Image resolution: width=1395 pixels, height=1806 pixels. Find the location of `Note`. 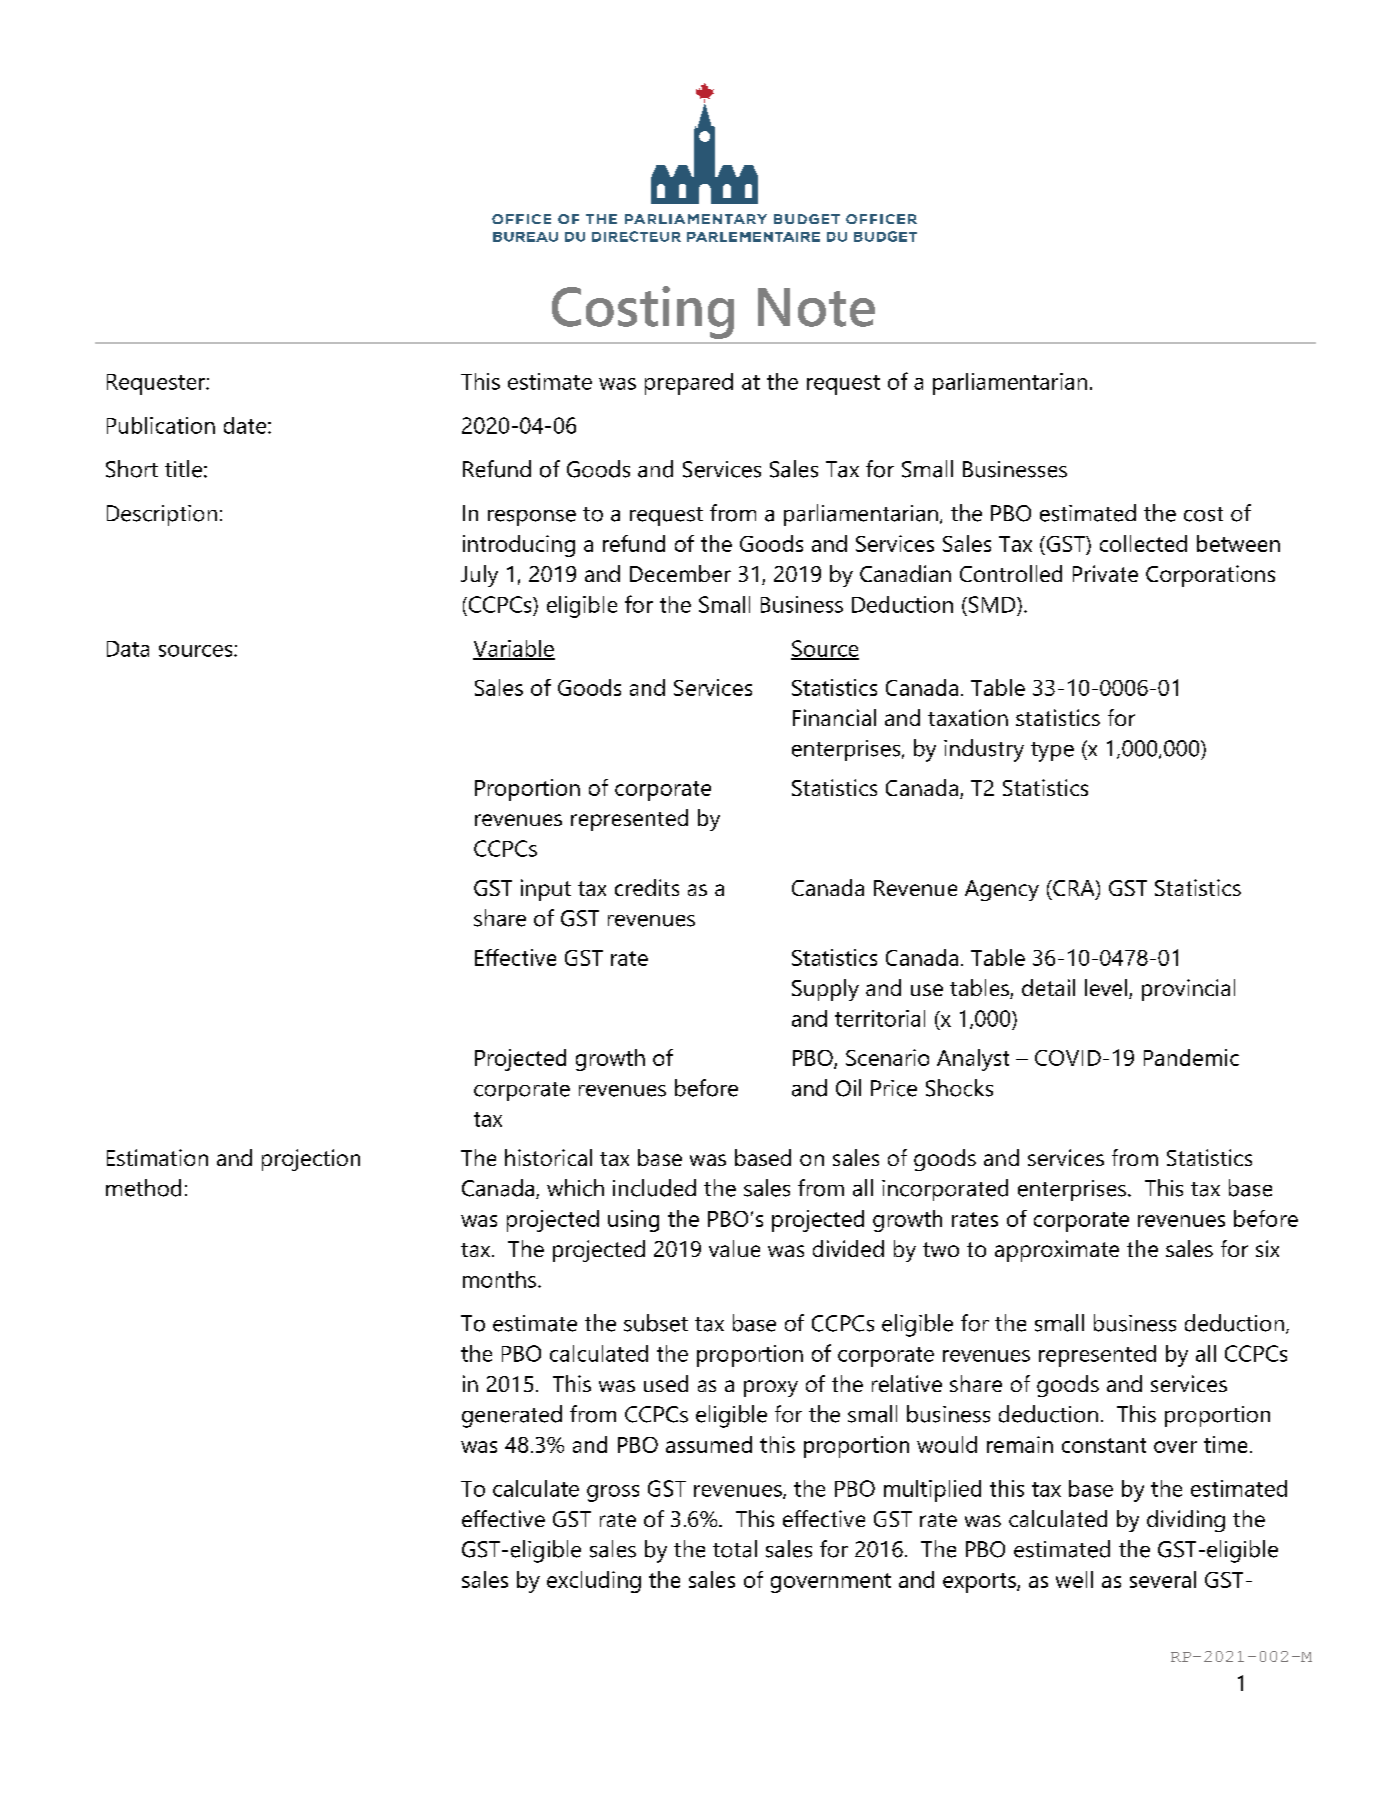

Note is located at coordinates (816, 307).
